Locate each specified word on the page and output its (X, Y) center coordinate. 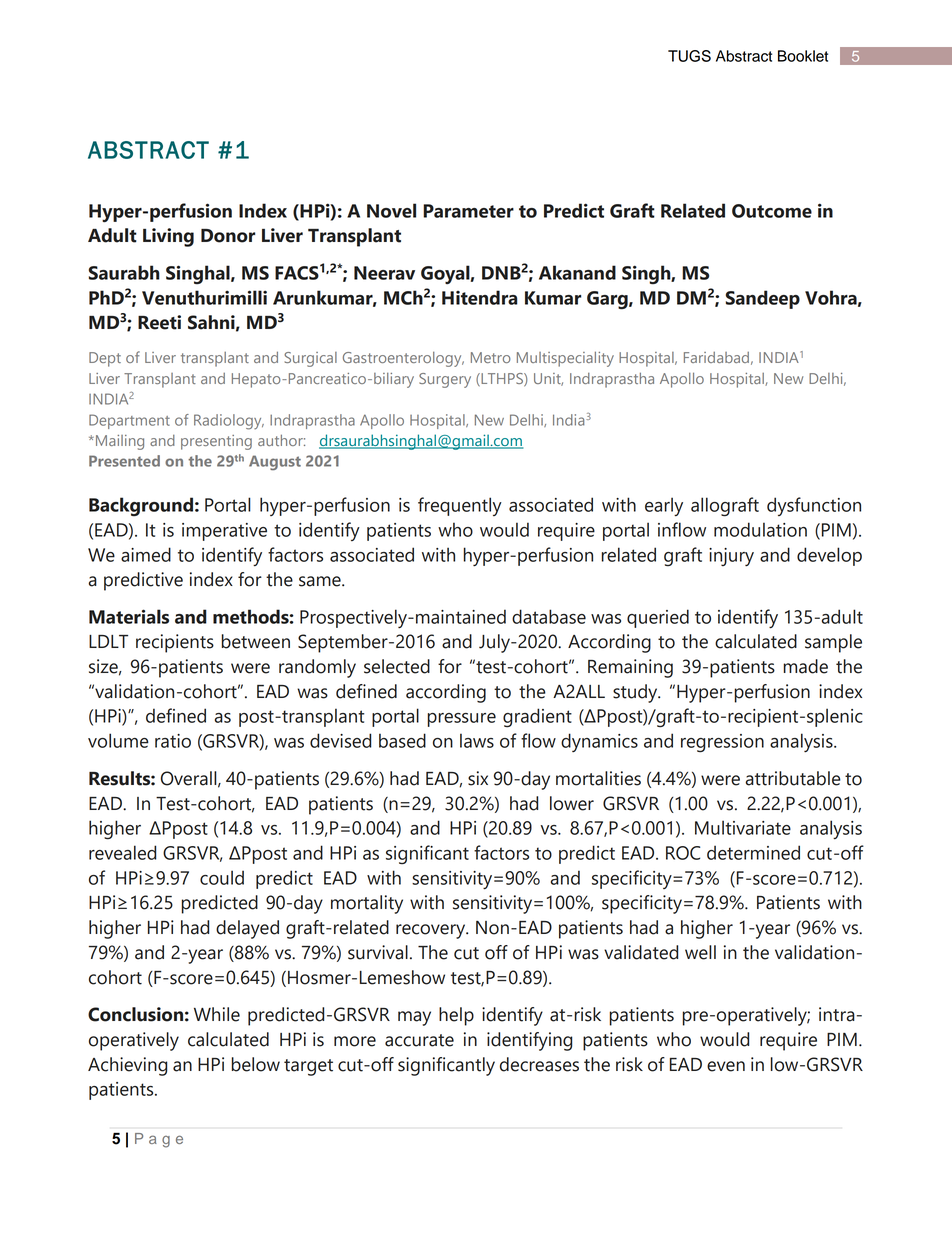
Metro (491, 357)
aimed (146, 554)
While (217, 1014)
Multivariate (743, 827)
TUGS (689, 56)
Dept (105, 359)
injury (731, 557)
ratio (173, 741)
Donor (228, 236)
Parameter (468, 211)
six (478, 778)
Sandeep (763, 299)
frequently (460, 506)
